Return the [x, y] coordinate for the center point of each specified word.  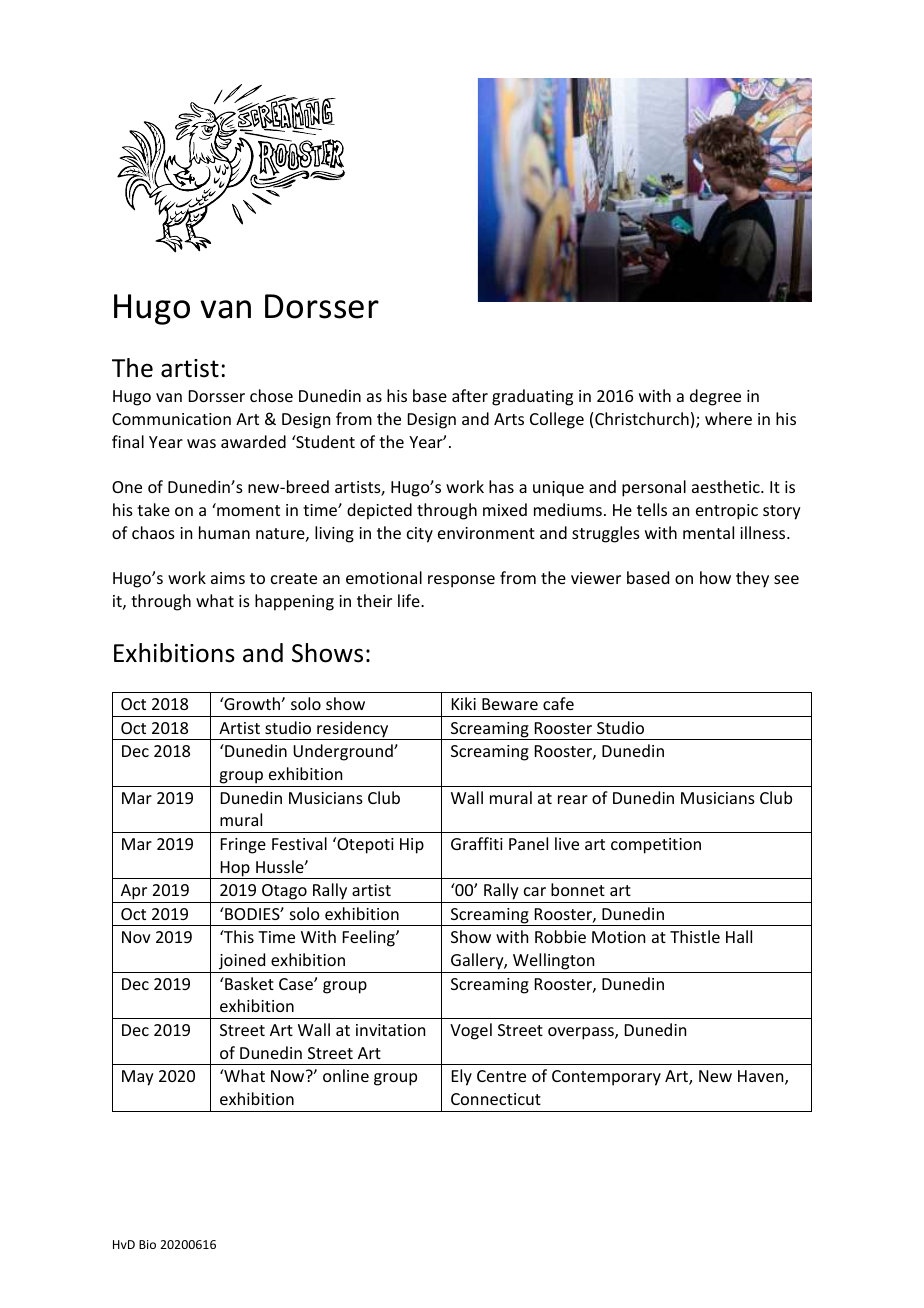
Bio [147, 1244]
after [470, 395]
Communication [171, 419]
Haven [762, 1077]
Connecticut [496, 1099]
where [728, 418]
